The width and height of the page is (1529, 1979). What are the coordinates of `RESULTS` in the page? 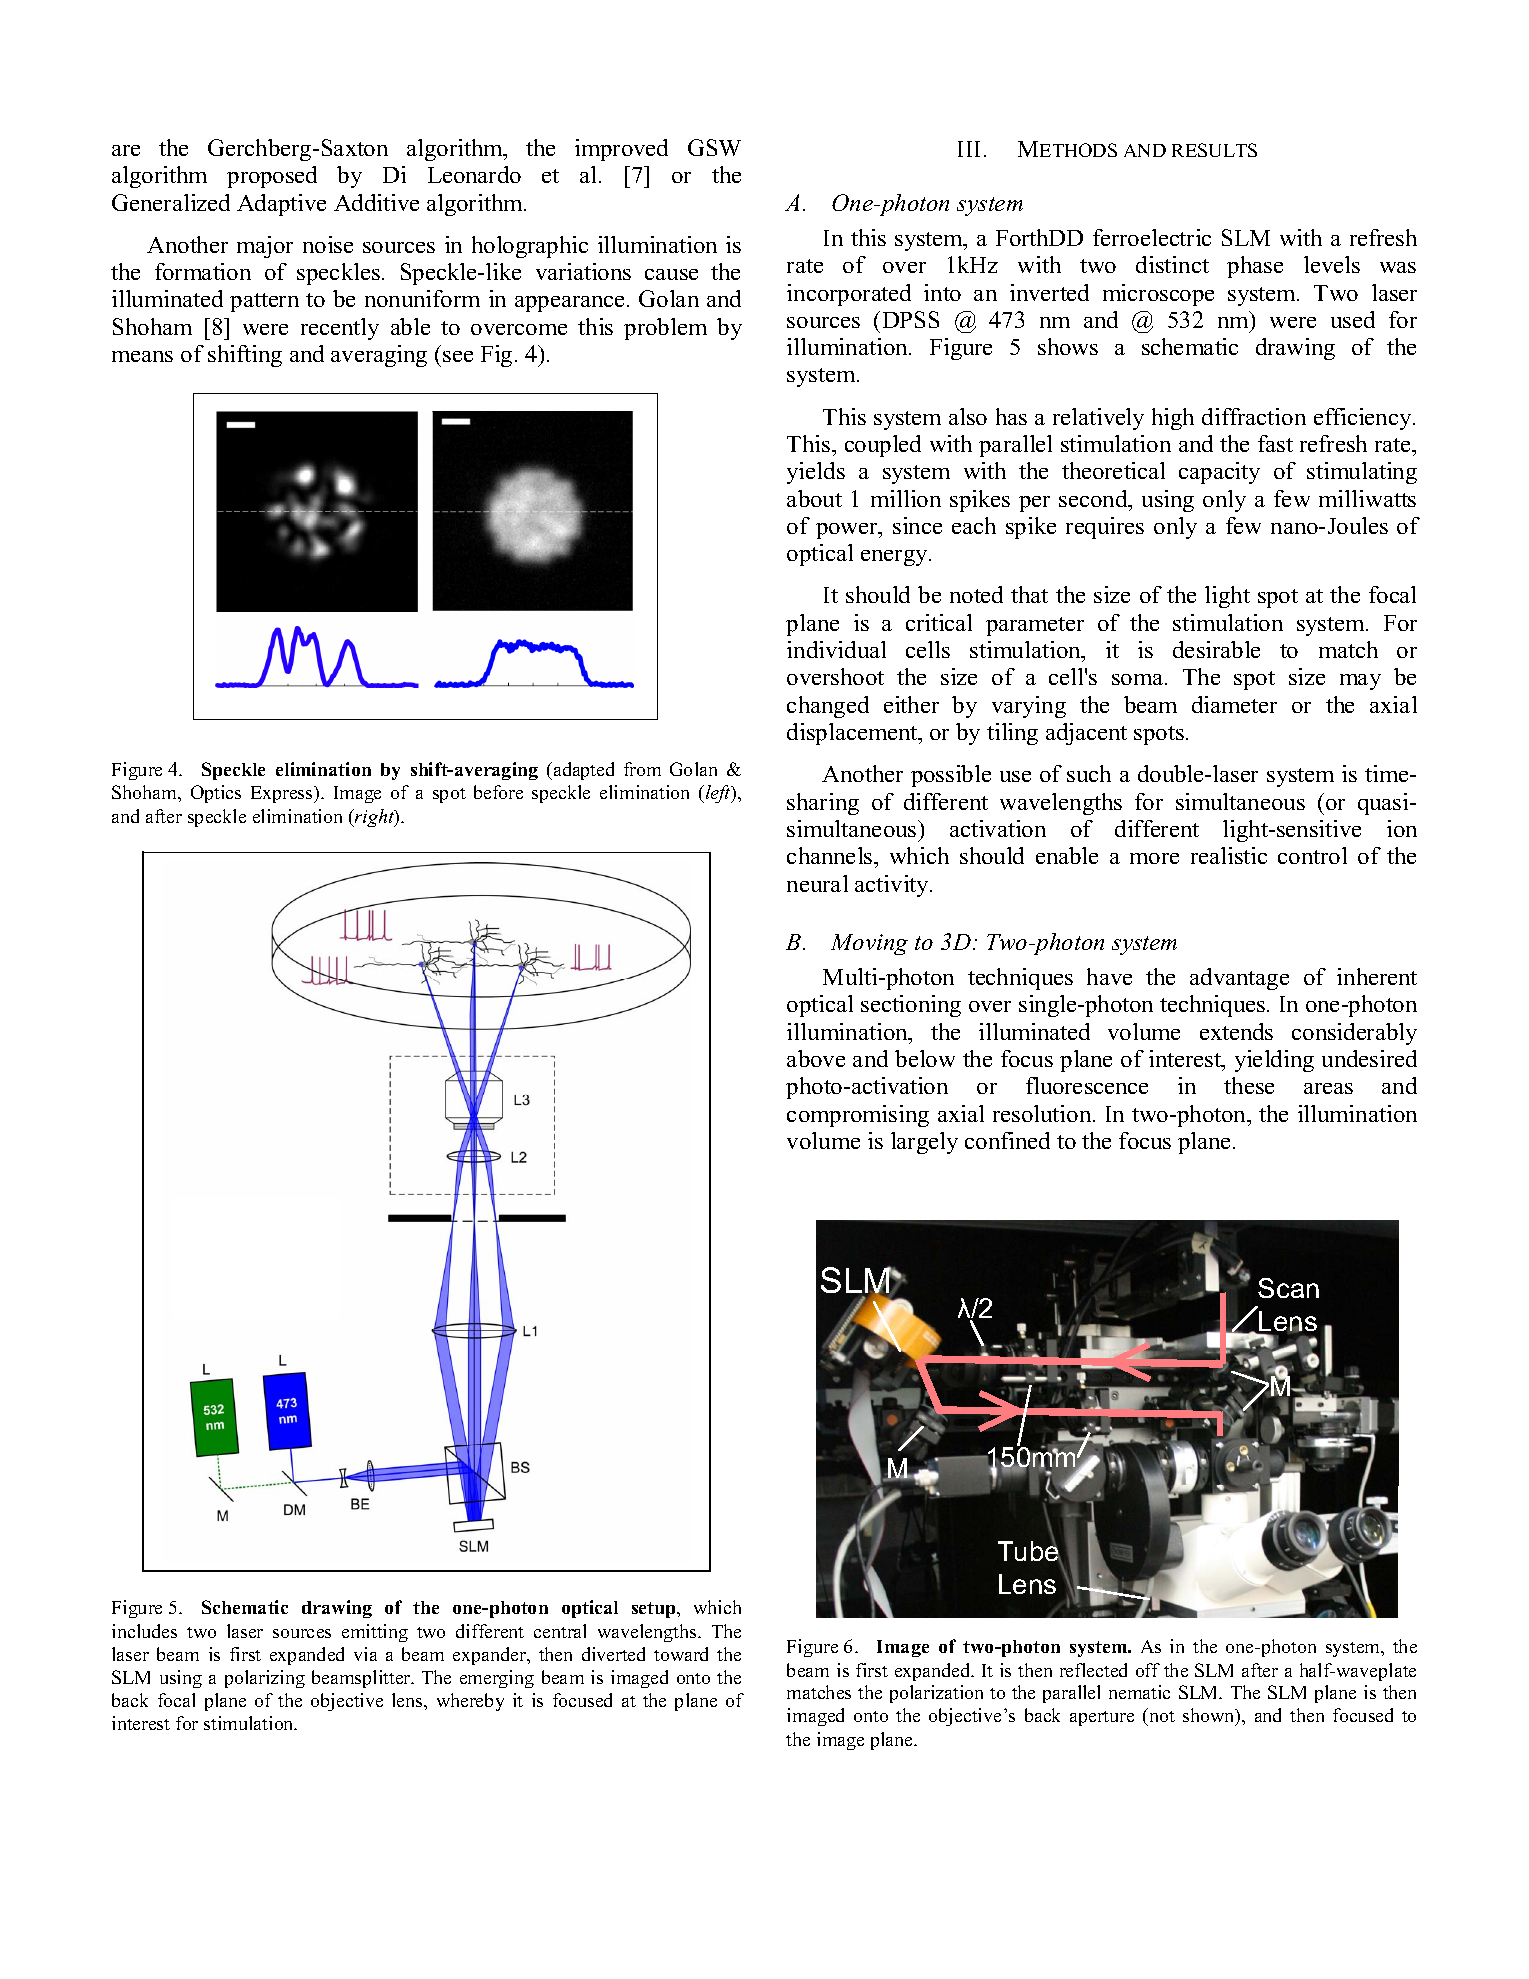 It's located at (1214, 150).
